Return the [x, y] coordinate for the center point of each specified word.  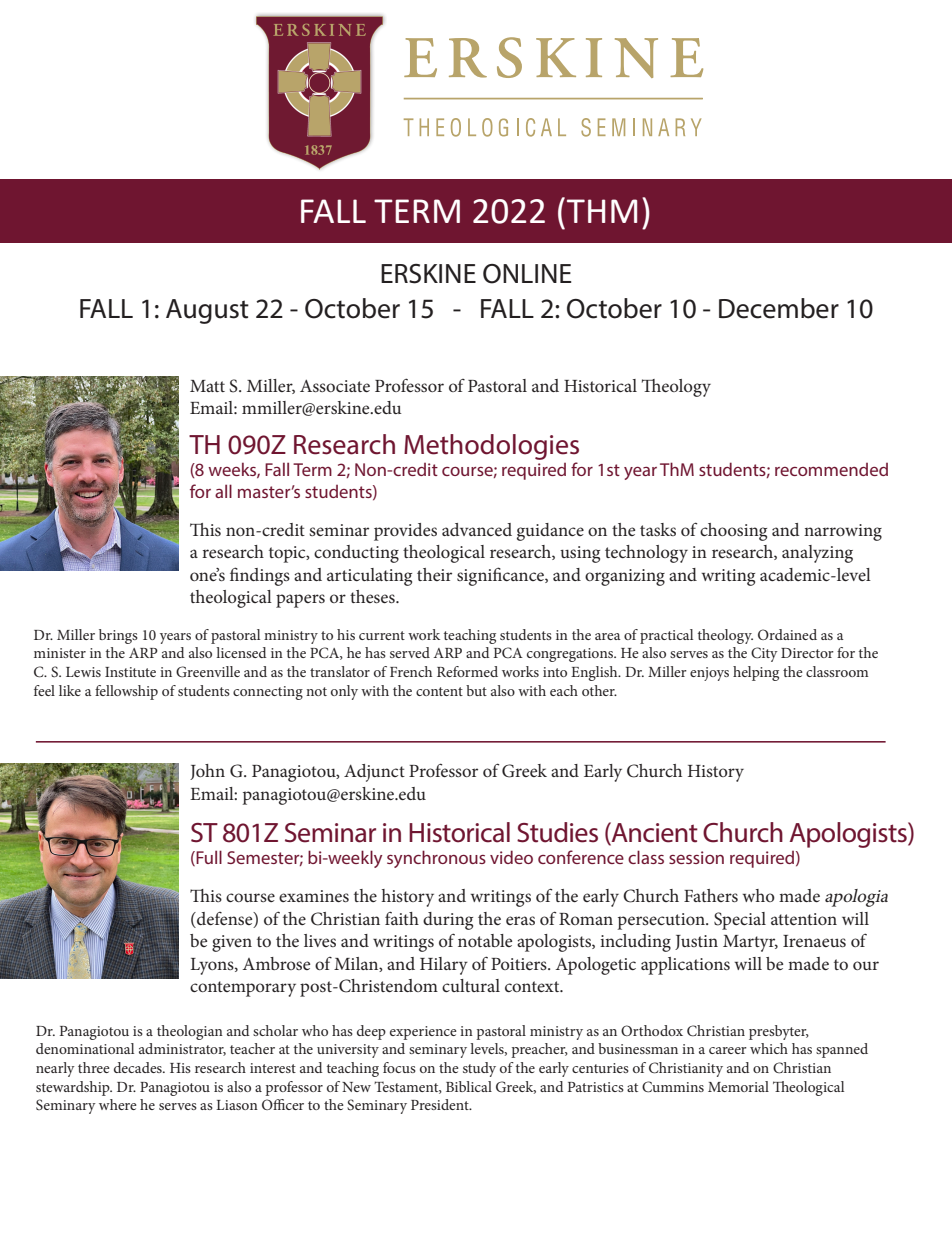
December [779, 308]
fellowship [126, 692]
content [439, 691]
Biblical [469, 1086]
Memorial [738, 1086]
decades [139, 1067]
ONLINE [527, 274]
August [207, 311]
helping [756, 673]
